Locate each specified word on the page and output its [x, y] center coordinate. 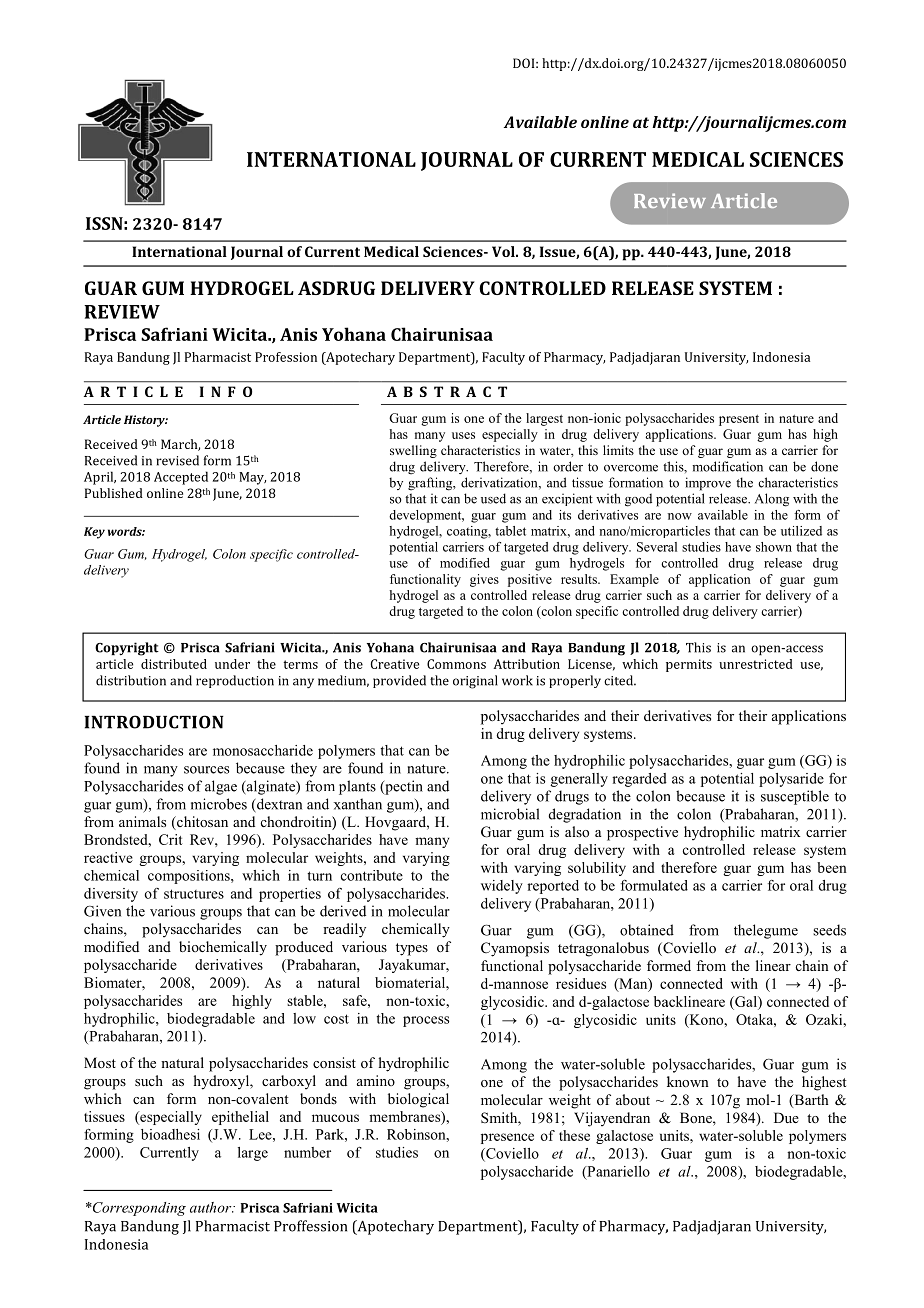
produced [304, 948]
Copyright [127, 649]
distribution [131, 680]
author [212, 1207]
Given [102, 911]
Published [114, 493]
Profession [286, 357]
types [412, 949]
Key [94, 533]
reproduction [235, 681]
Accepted [181, 478]
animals [142, 821]
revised [177, 460]
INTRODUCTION [154, 722]
